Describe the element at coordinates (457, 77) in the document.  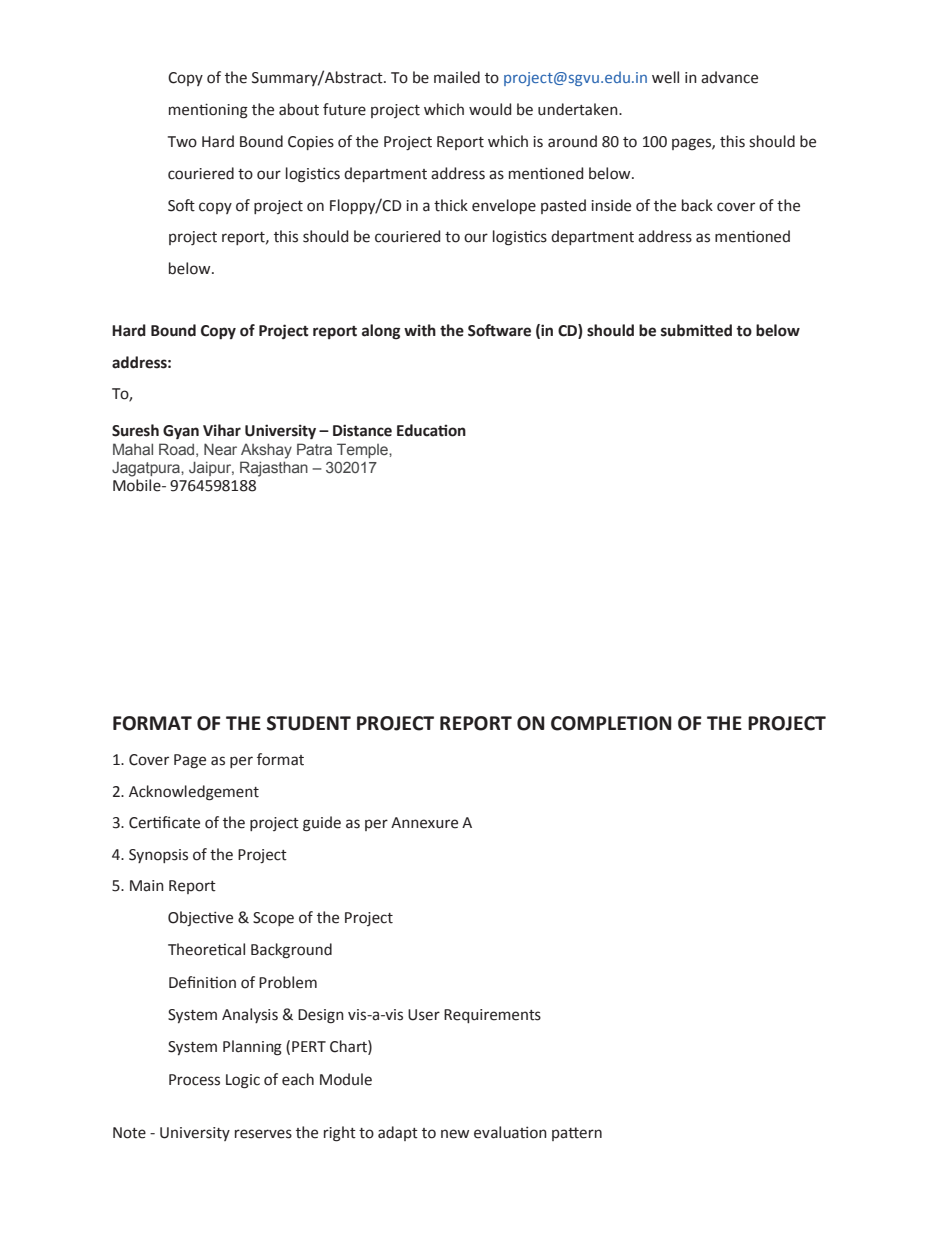
I see `mailed` at that location.
